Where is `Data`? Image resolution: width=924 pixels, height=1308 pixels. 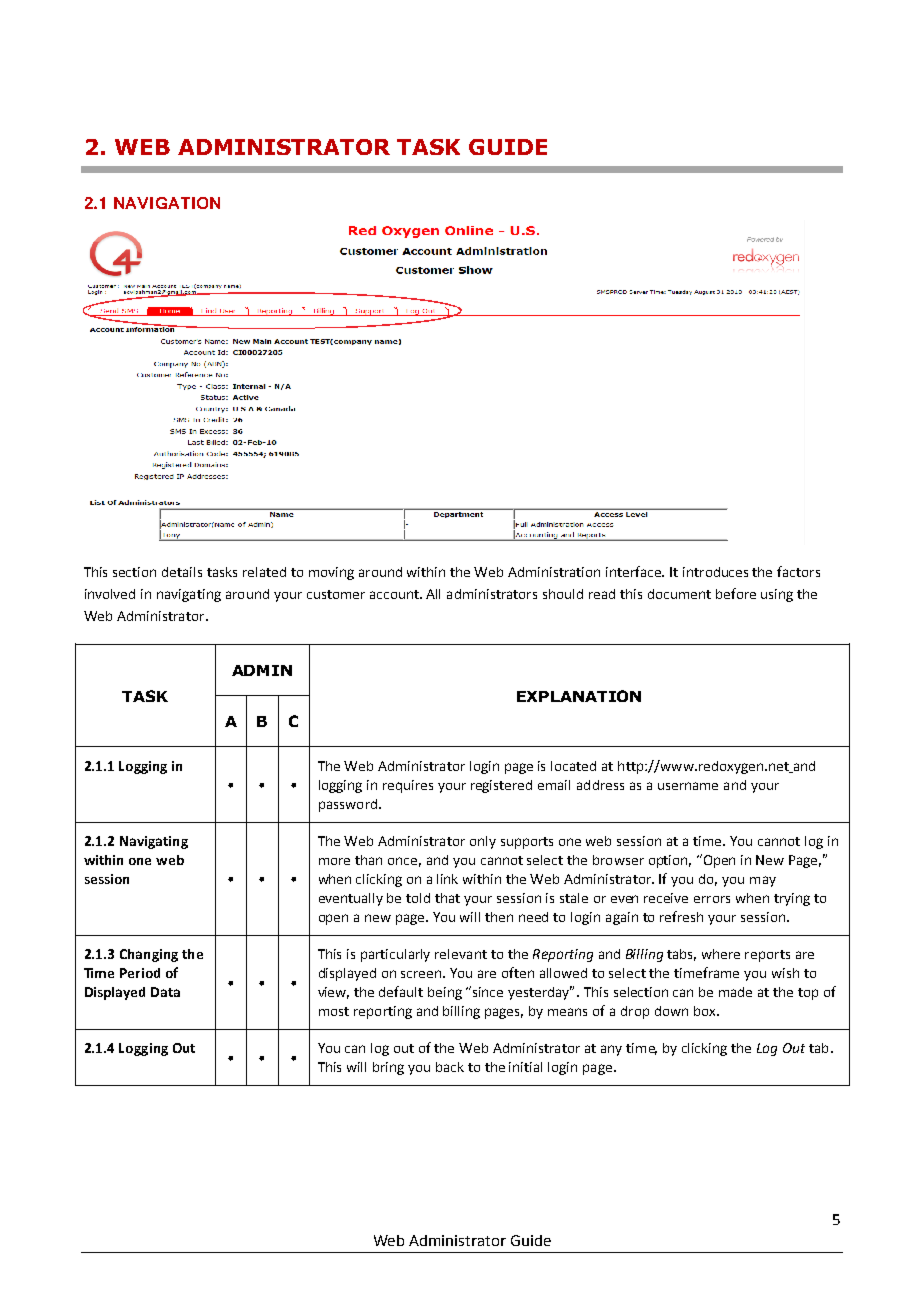
Data is located at coordinates (165, 992).
